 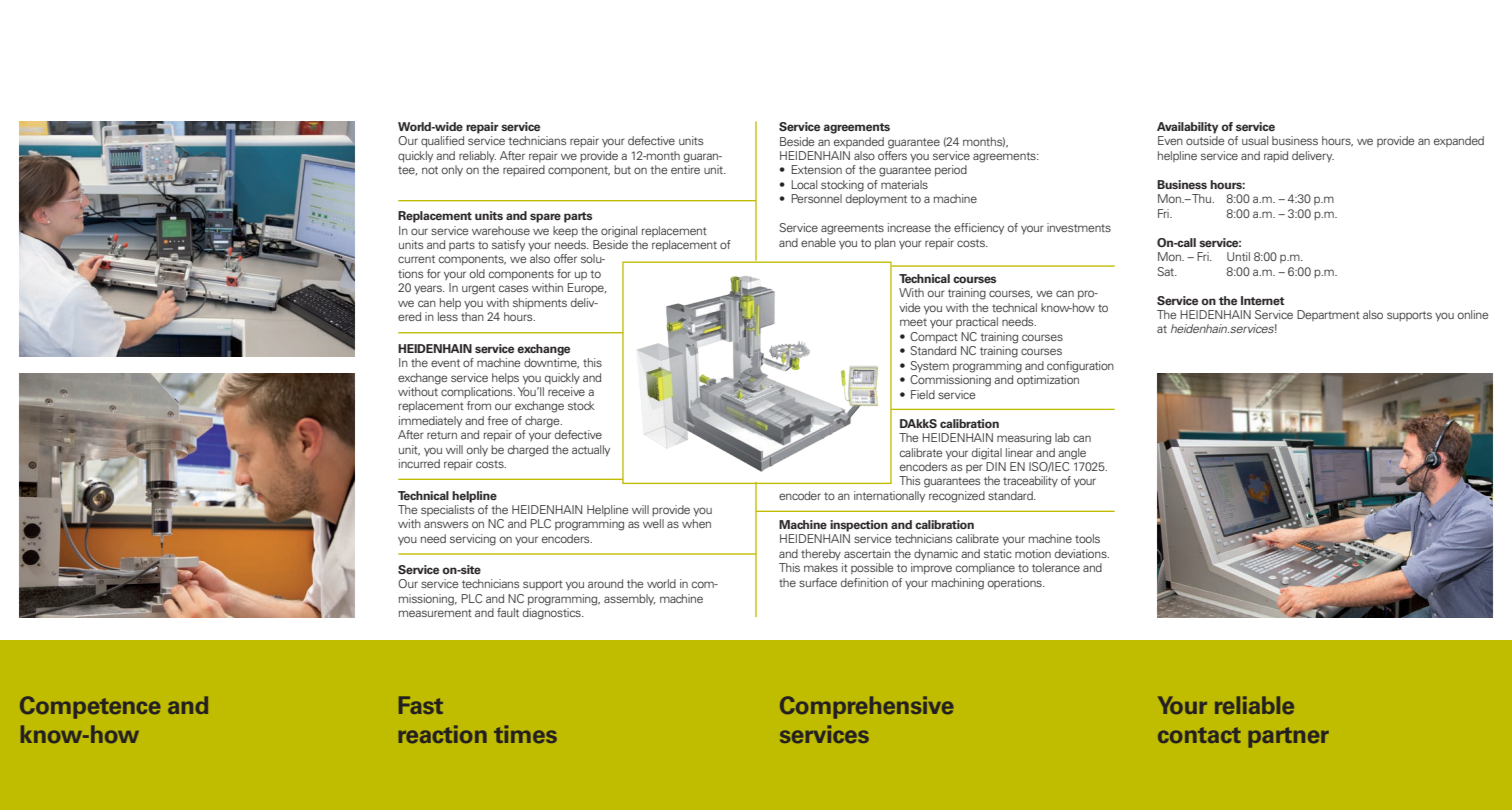 I want to click on answers, so click(x=446, y=524).
